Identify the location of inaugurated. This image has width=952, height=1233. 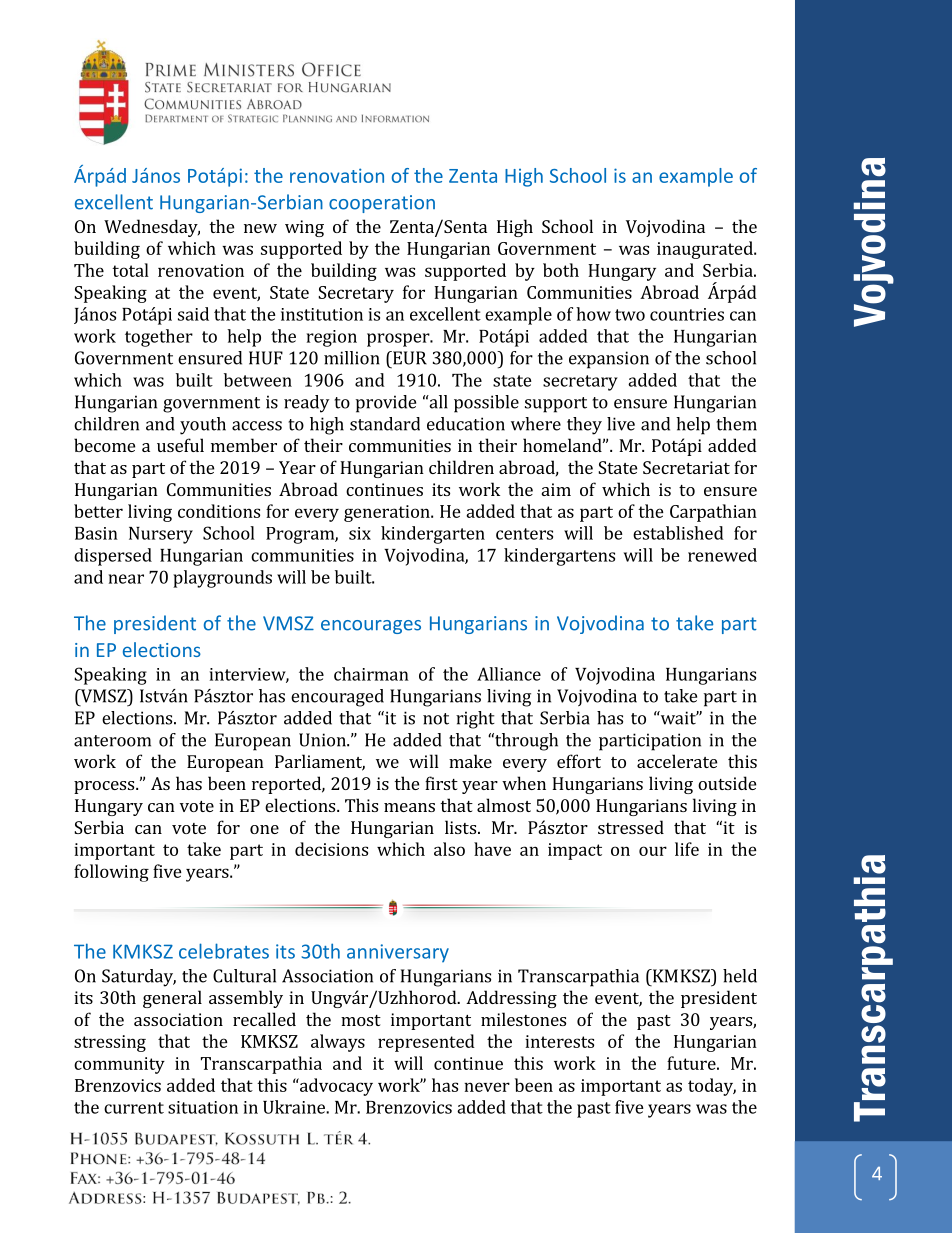
(706, 250).
